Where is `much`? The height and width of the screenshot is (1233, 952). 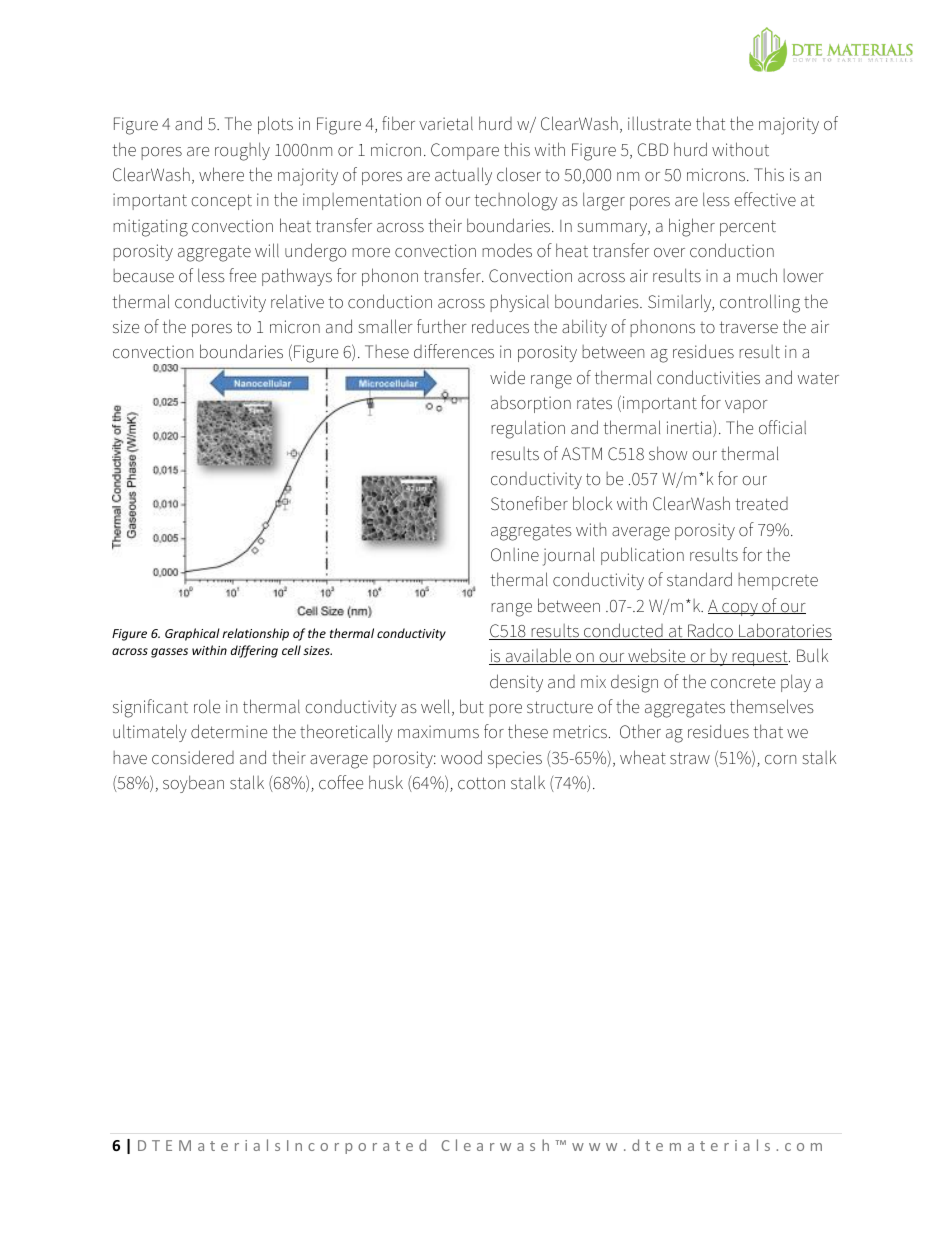 much is located at coordinates (757, 275).
